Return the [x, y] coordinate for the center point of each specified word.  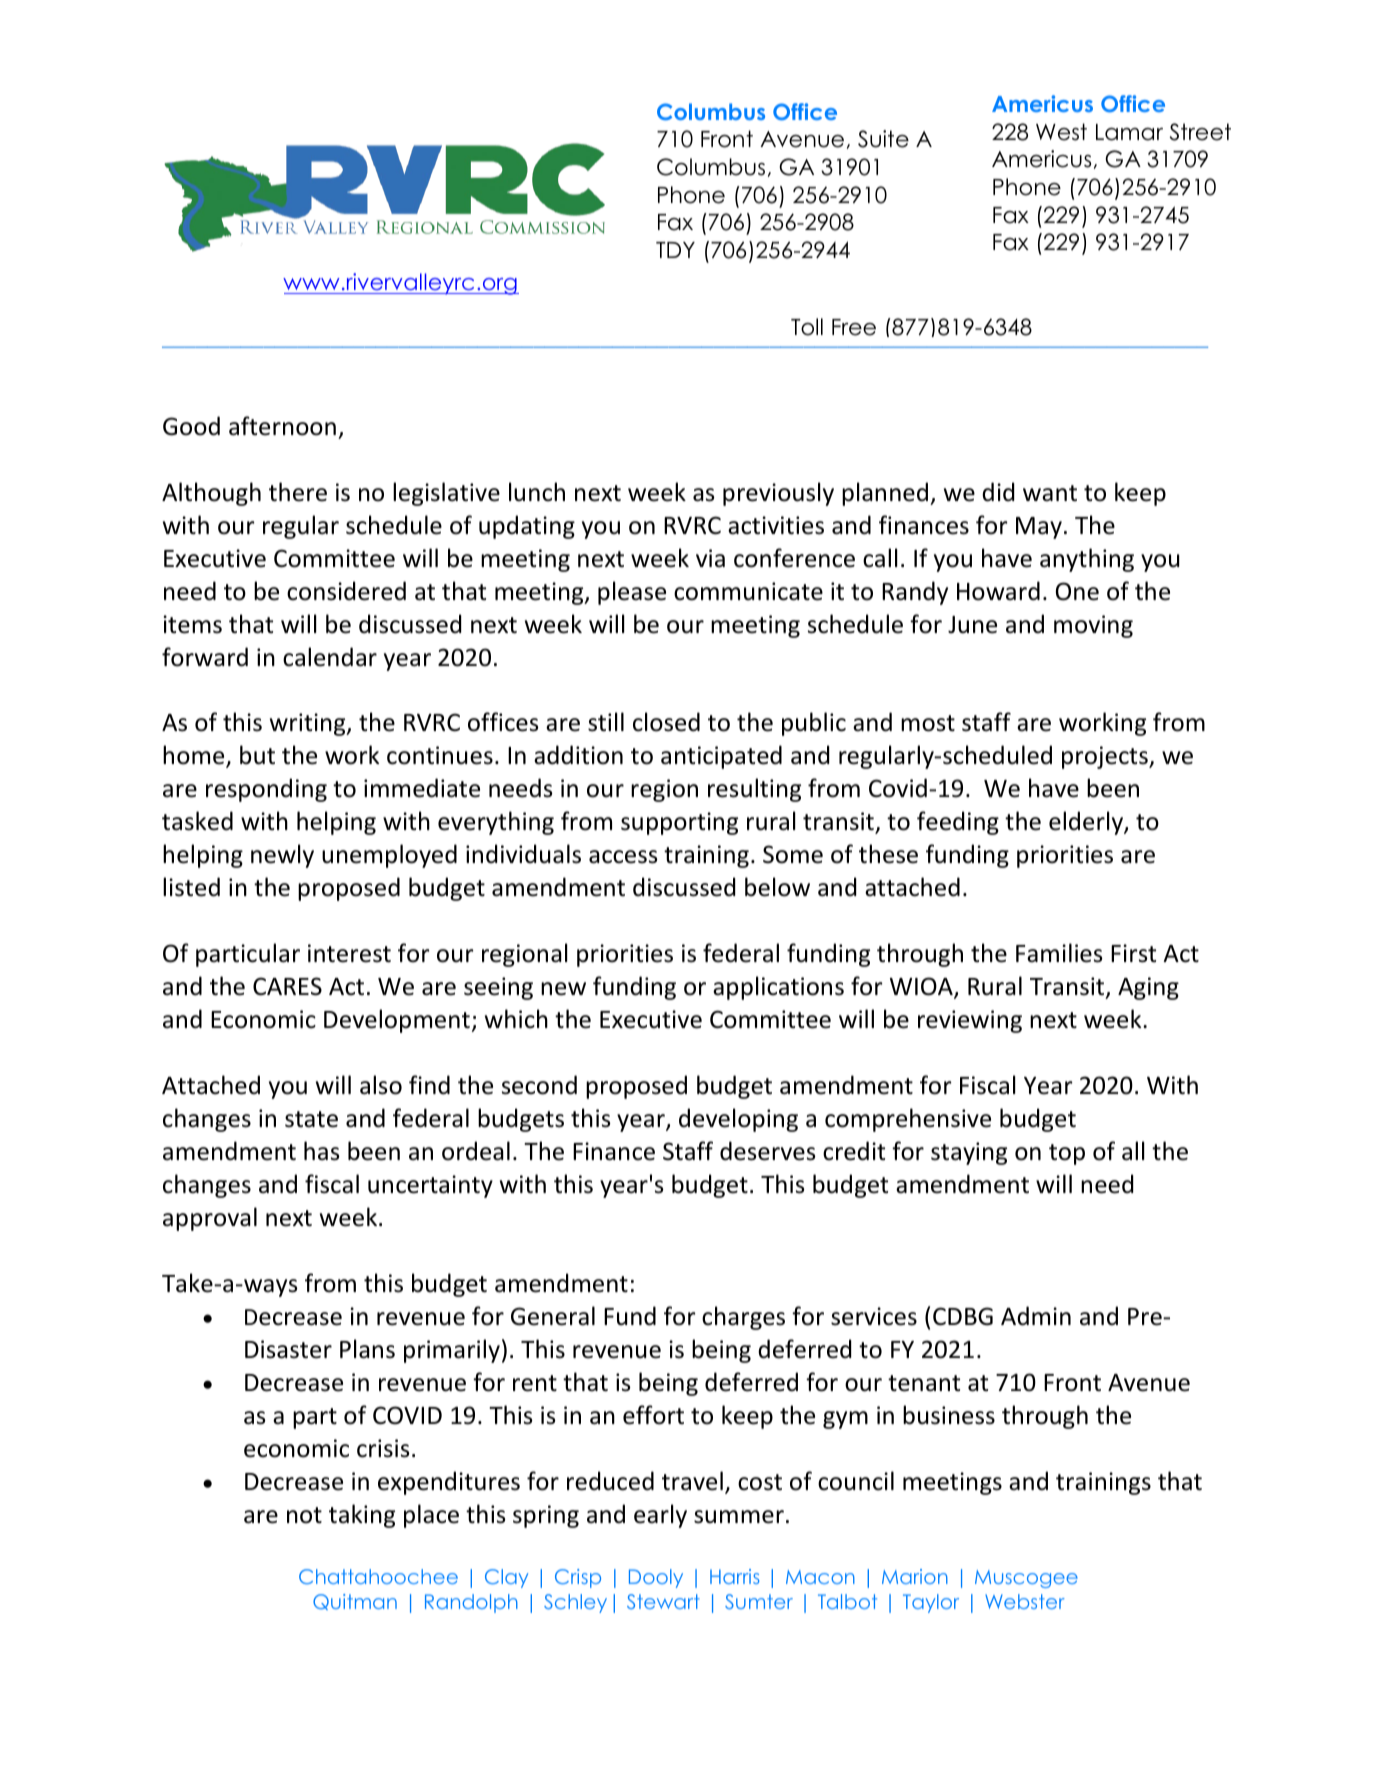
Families [1059, 953]
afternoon [282, 426]
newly [282, 856]
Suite [883, 139]
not [304, 1515]
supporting [679, 823]
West [1061, 132]
